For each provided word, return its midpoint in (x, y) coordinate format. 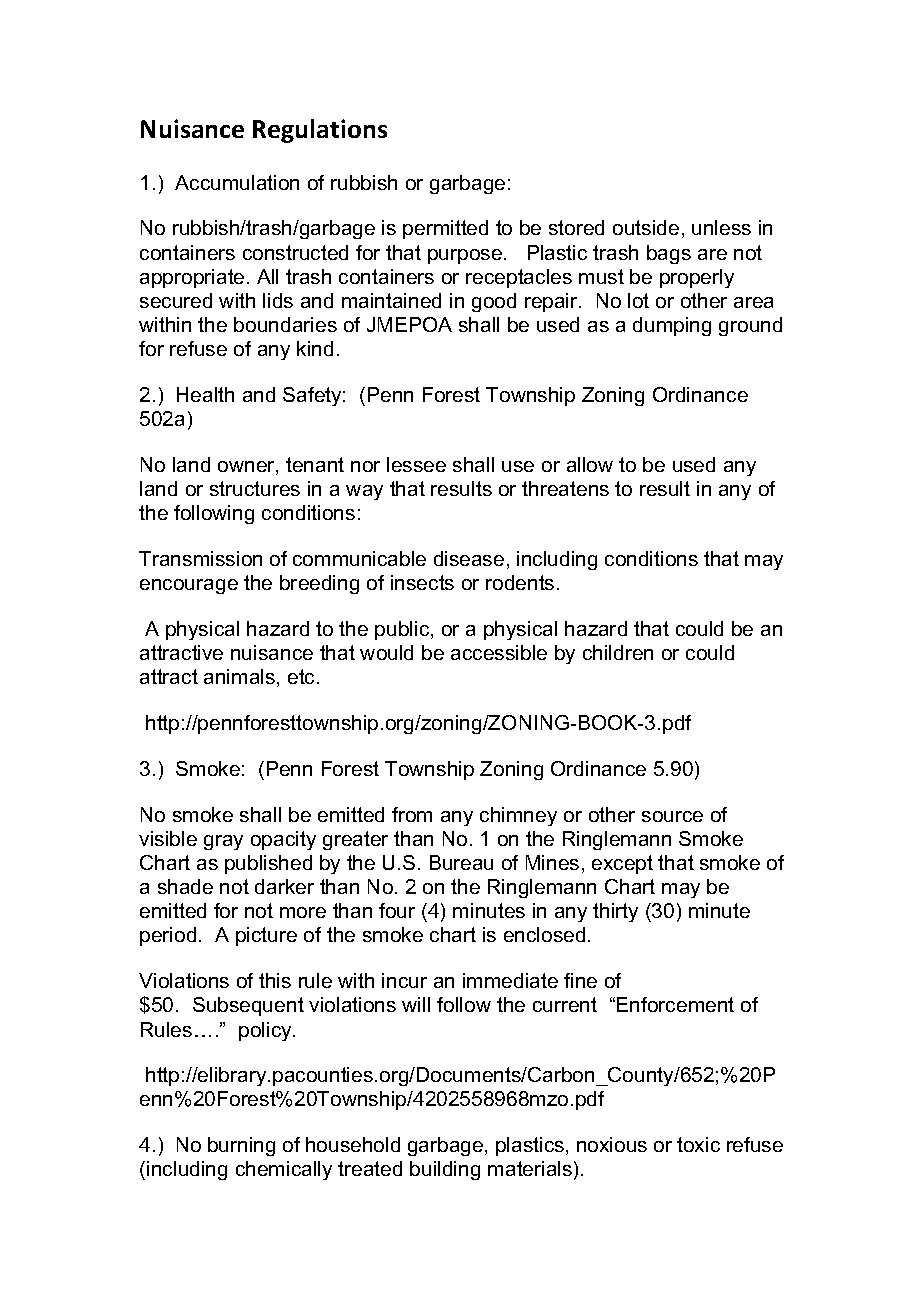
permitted (445, 229)
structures (255, 488)
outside (646, 227)
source (672, 816)
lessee (416, 464)
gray (223, 842)
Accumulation (237, 182)
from (412, 814)
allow (590, 464)
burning (241, 1146)
